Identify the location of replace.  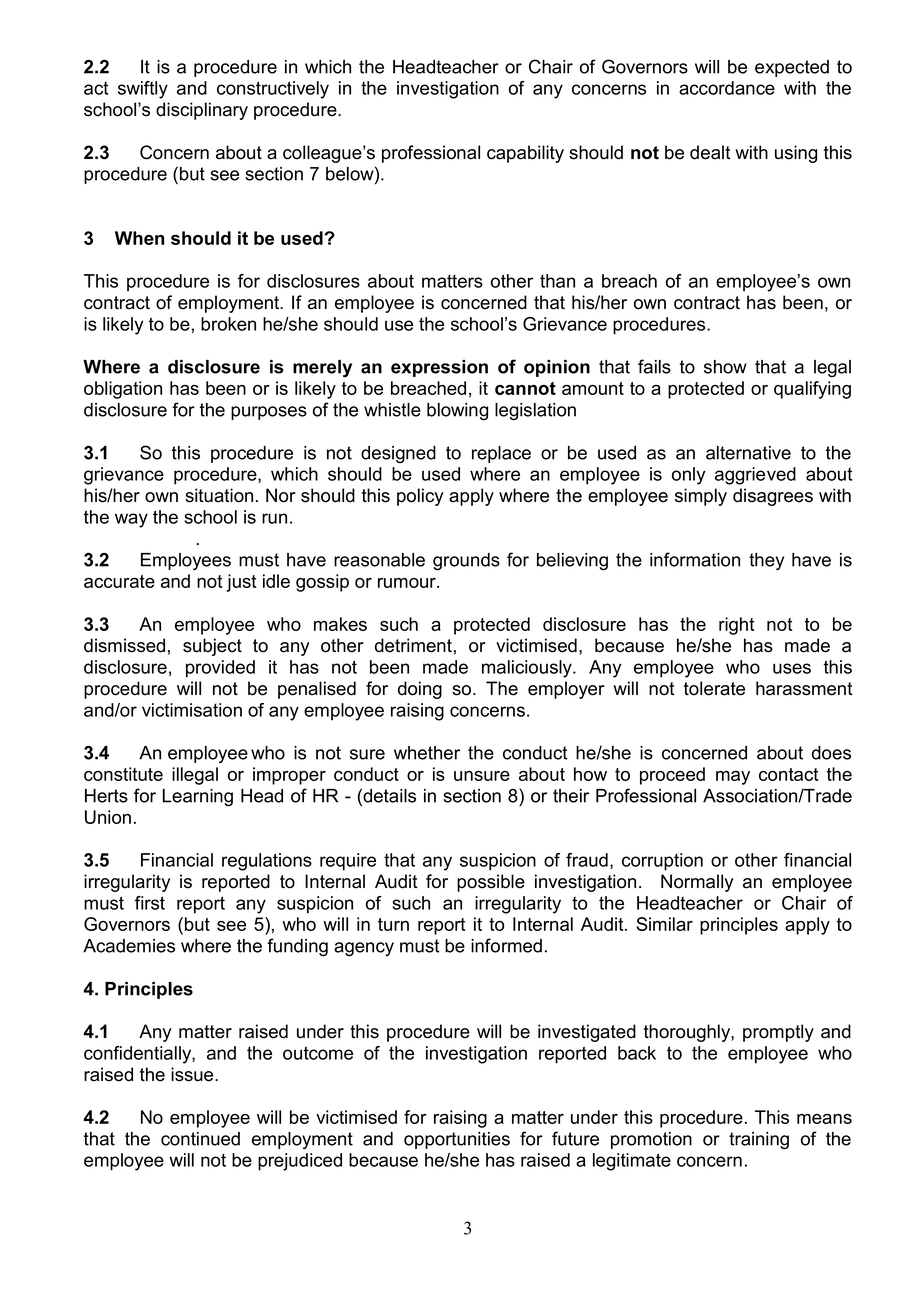
(501, 454).
